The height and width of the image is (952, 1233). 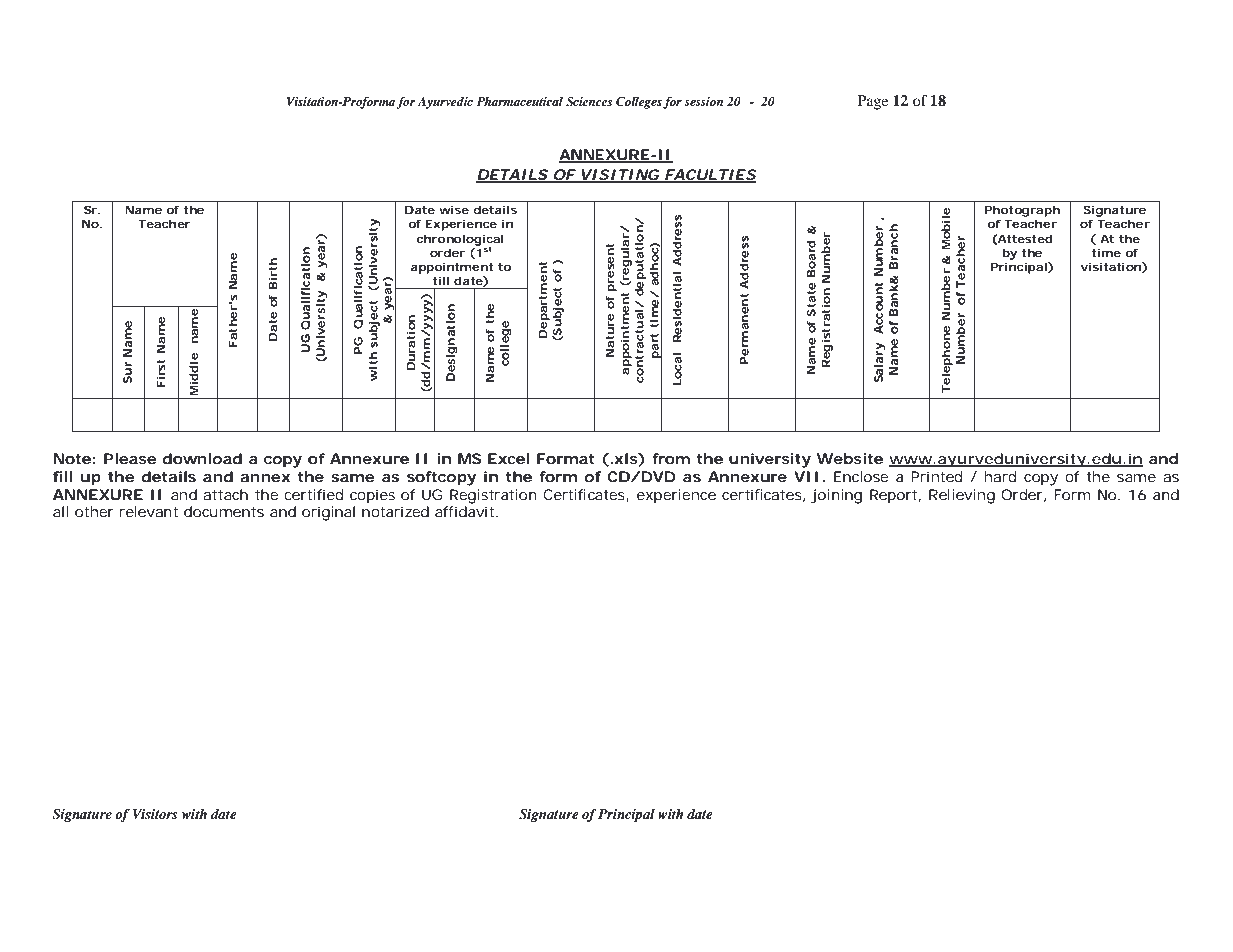 What do you see at coordinates (873, 102) in the image?
I see `Page` at bounding box center [873, 102].
